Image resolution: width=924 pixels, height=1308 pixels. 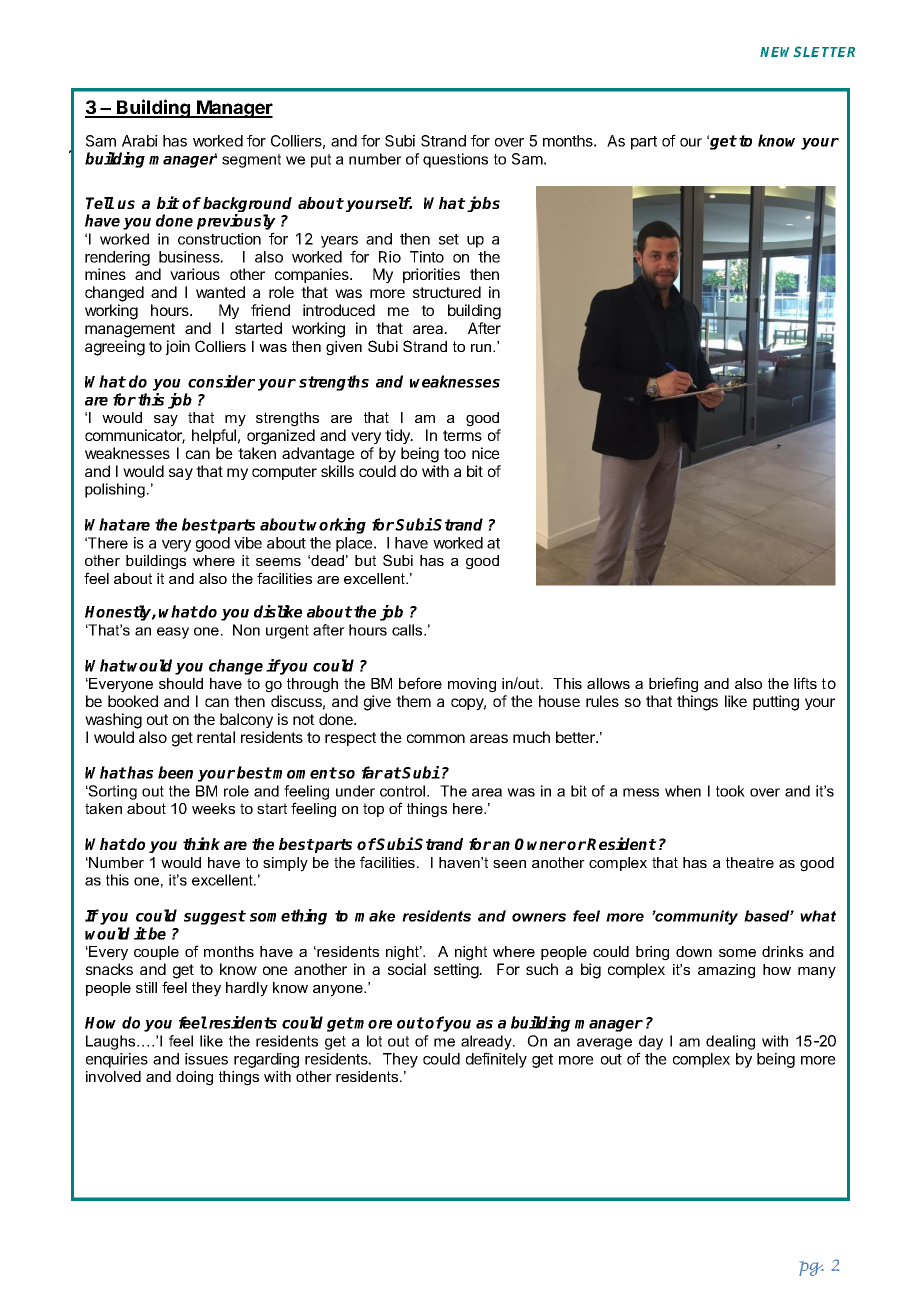 I want to click on questions, so click(x=455, y=160).
